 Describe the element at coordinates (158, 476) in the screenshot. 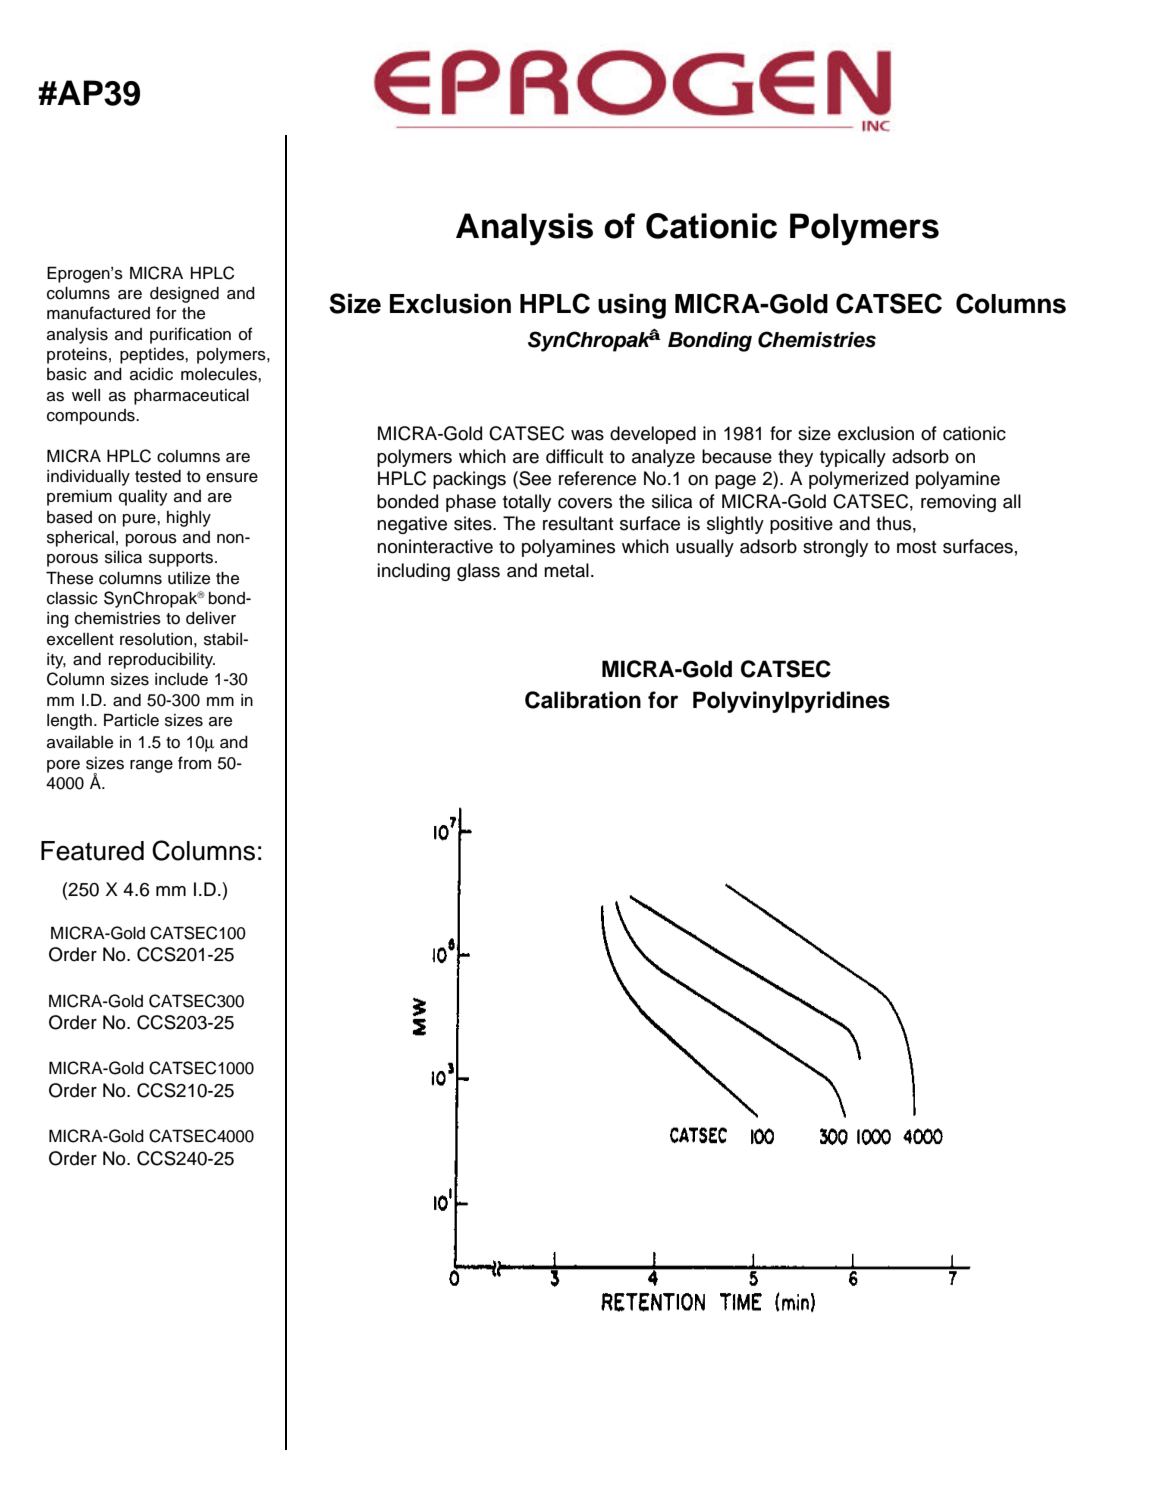

I see `tested` at that location.
